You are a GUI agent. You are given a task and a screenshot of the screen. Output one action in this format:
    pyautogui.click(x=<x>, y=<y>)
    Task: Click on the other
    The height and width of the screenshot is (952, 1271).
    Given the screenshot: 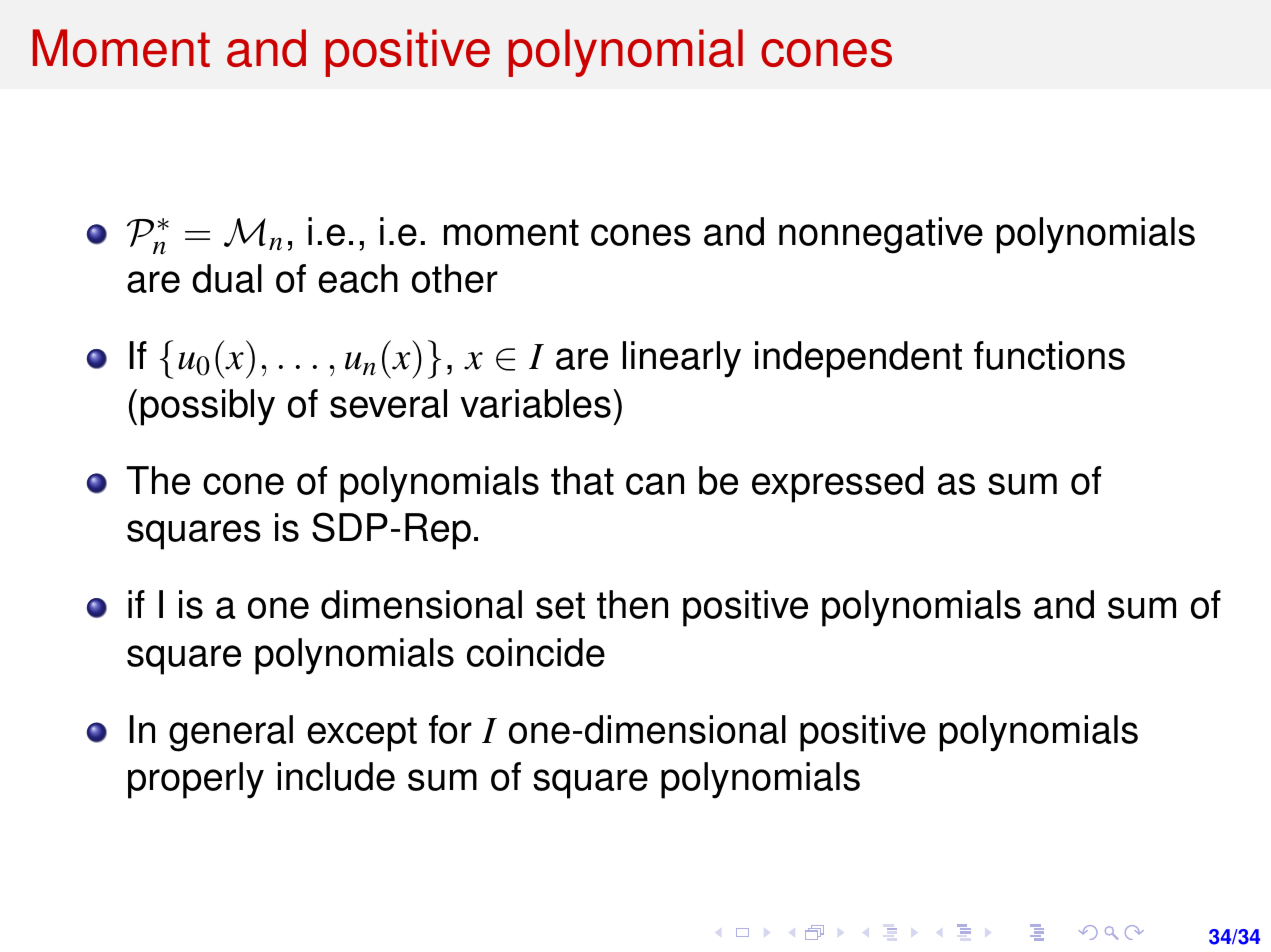 What is the action you would take?
    pyautogui.click(x=455, y=278)
